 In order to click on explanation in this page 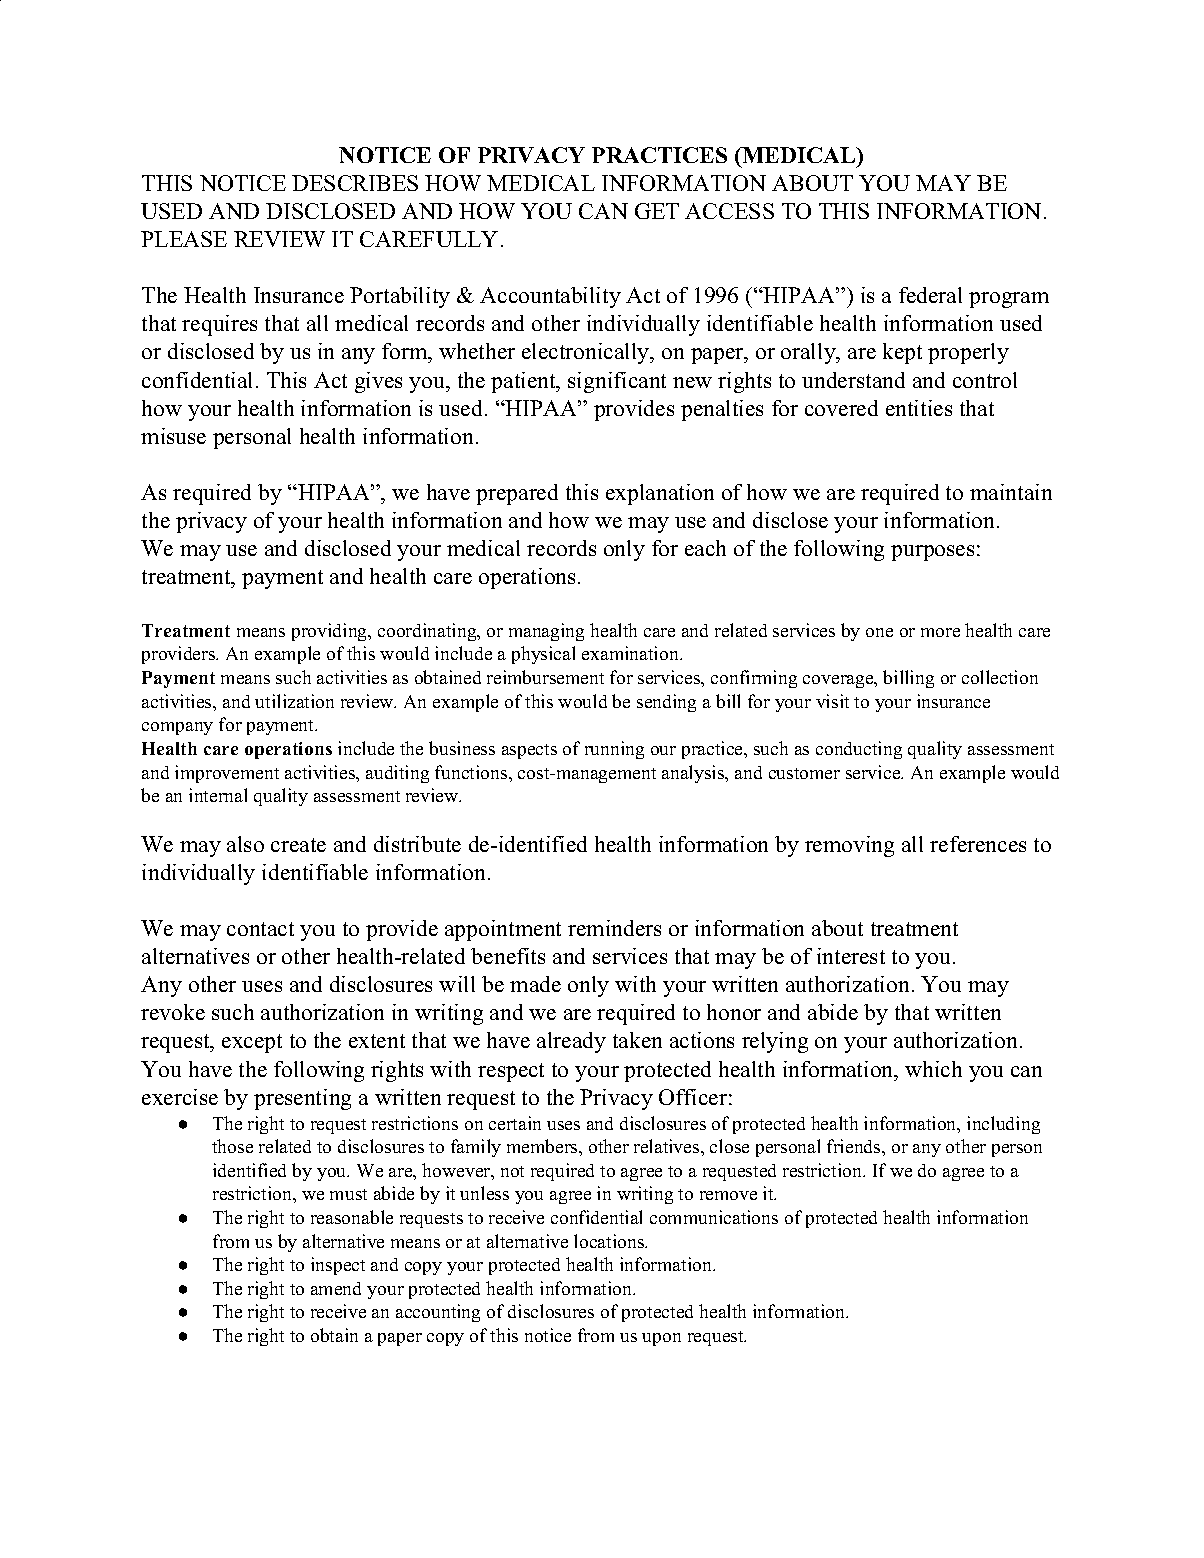, I will do `click(660, 494)`.
